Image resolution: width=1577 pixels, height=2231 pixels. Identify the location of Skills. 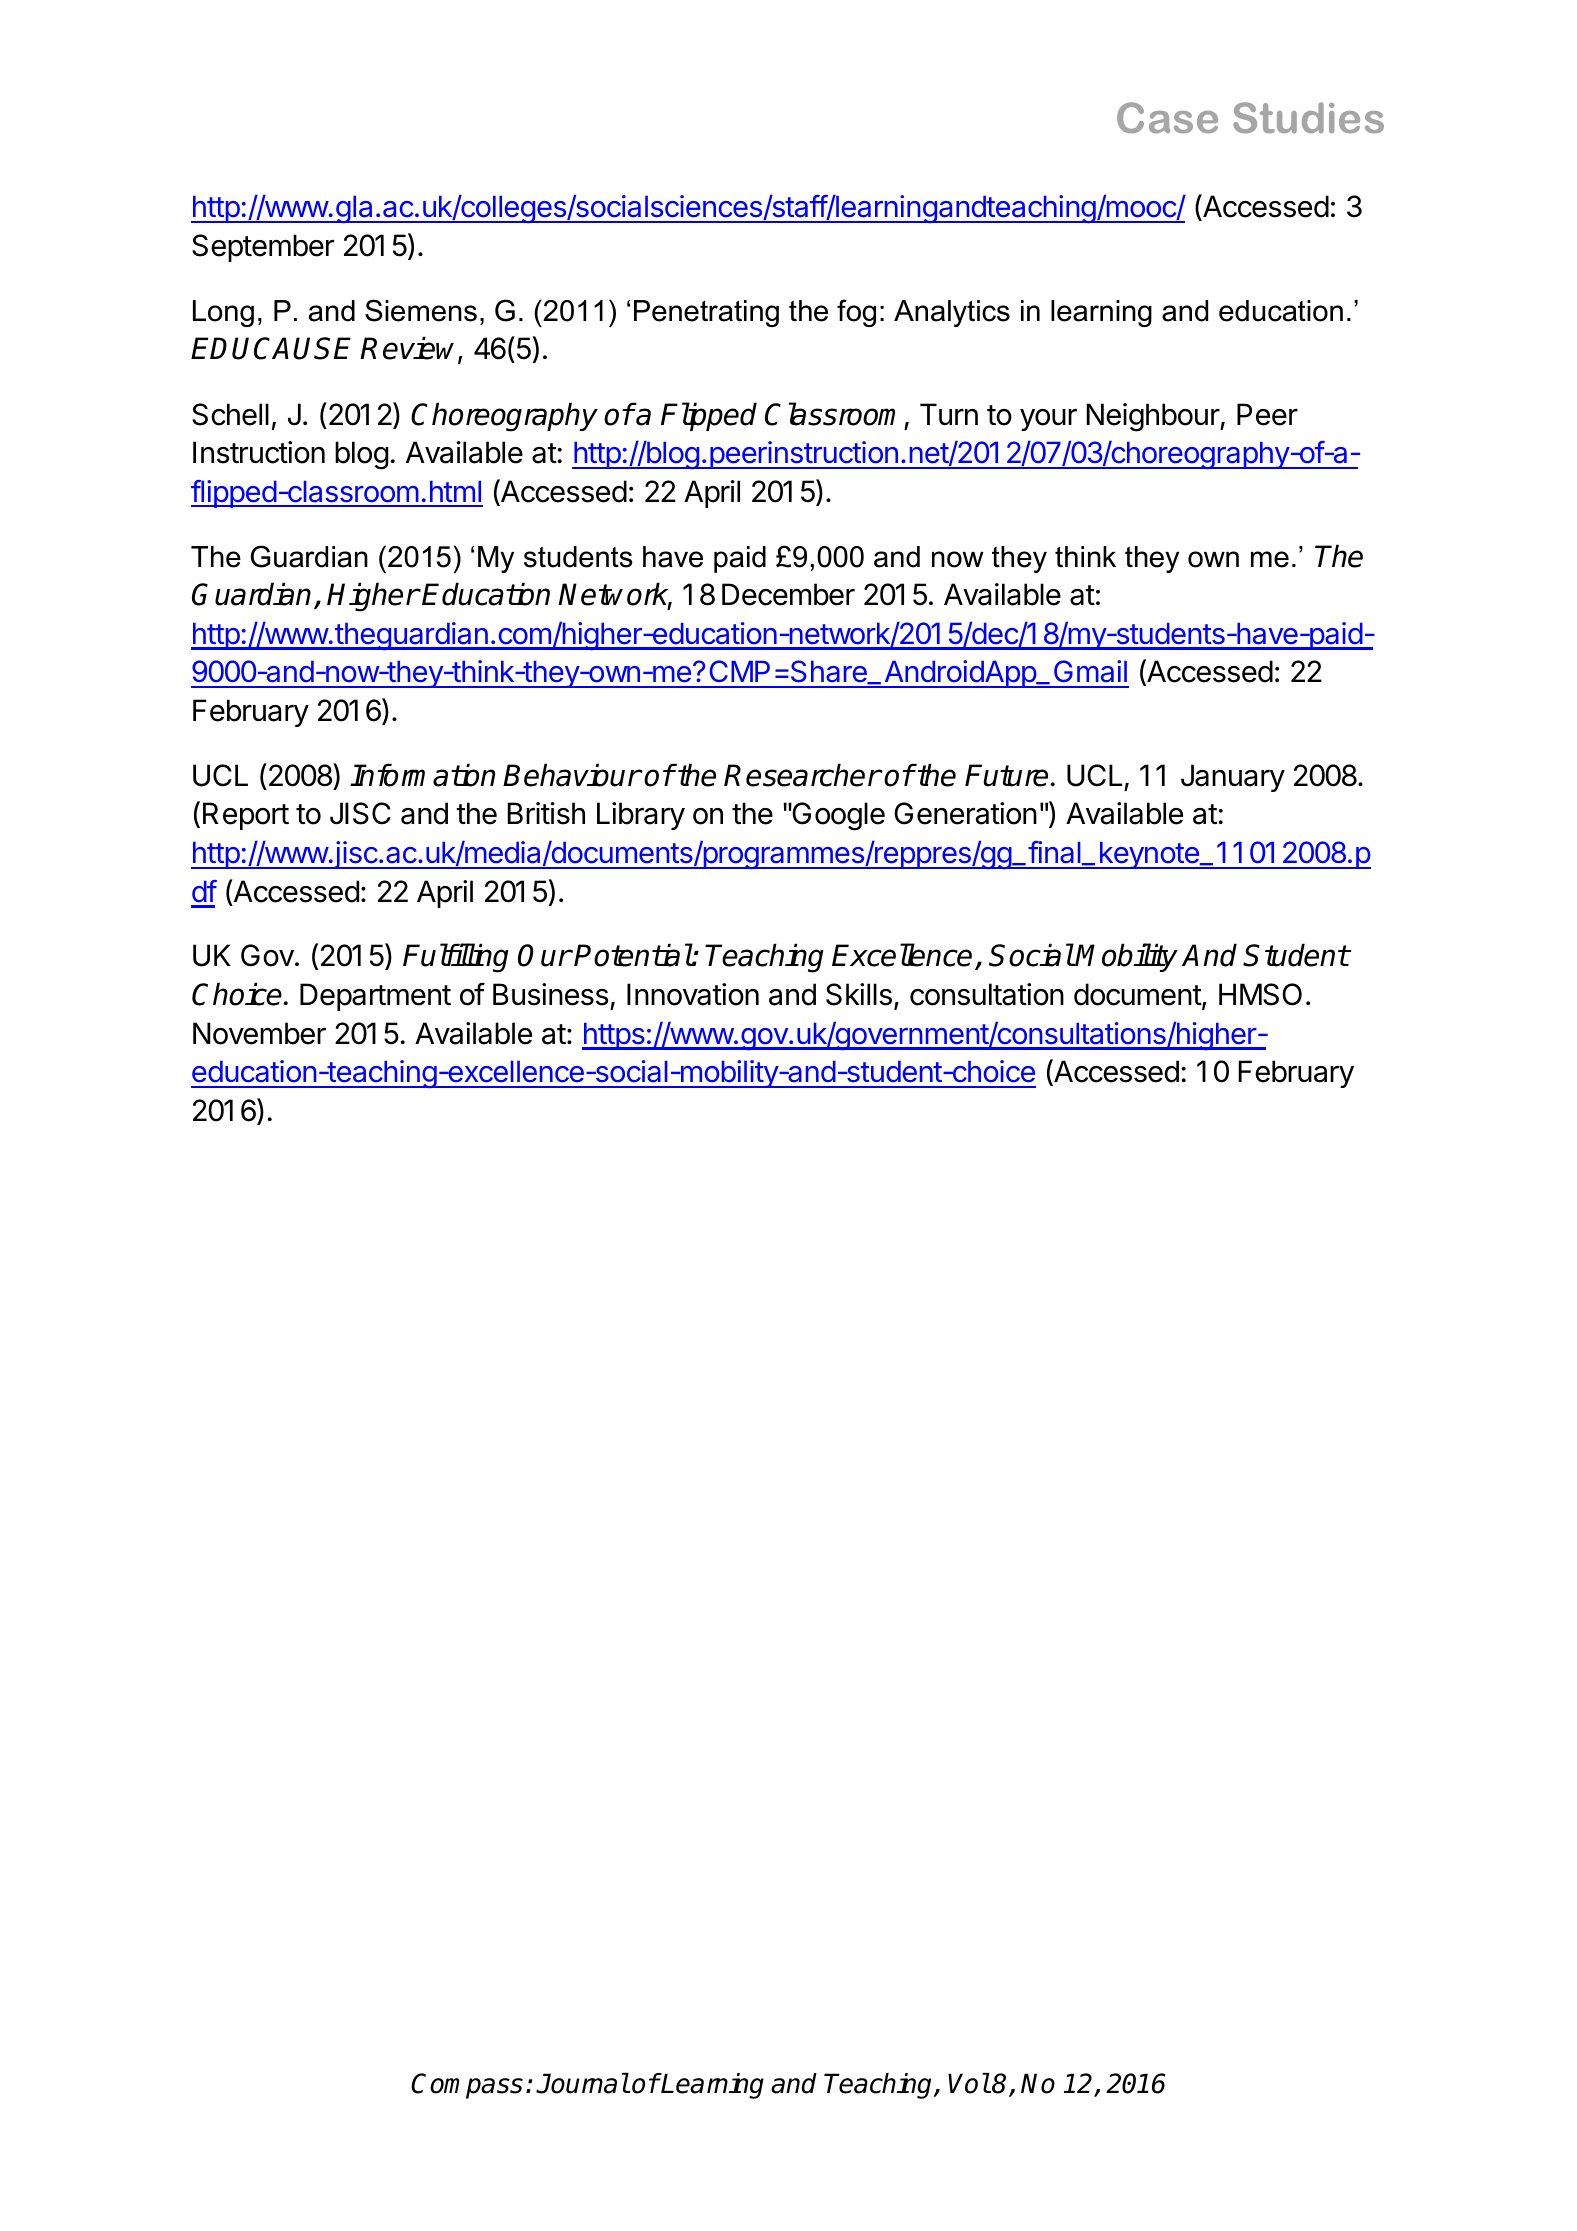
(859, 994).
